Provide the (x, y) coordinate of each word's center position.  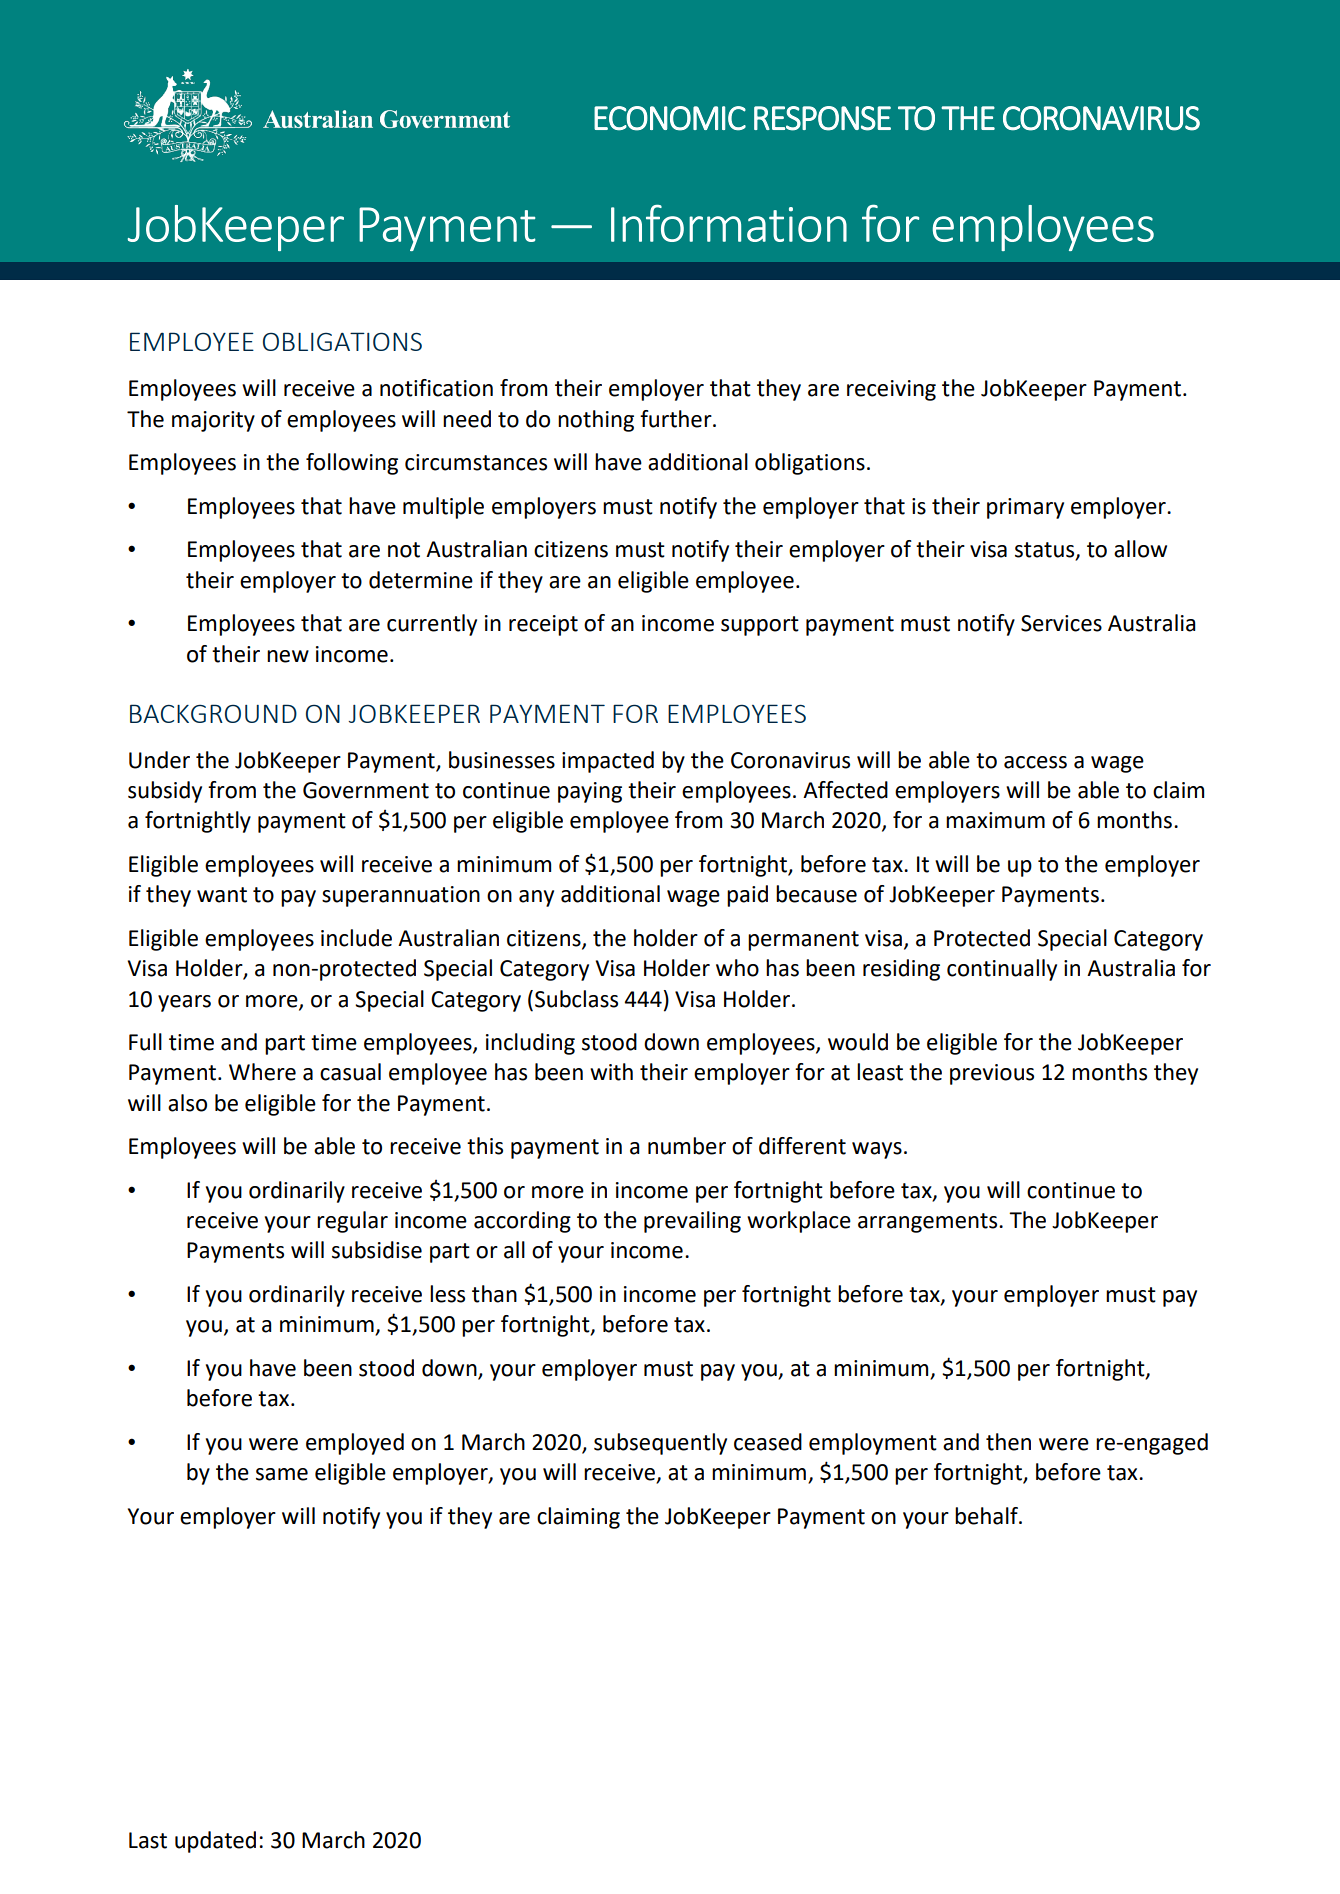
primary (1025, 508)
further (677, 419)
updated (215, 1842)
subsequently (660, 1444)
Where (262, 1072)
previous (992, 1074)
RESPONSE (822, 118)
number (687, 1146)
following (352, 464)
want (222, 895)
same (282, 1474)
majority (213, 421)
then (1008, 1442)
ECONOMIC (670, 118)
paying (590, 792)
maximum (995, 820)
